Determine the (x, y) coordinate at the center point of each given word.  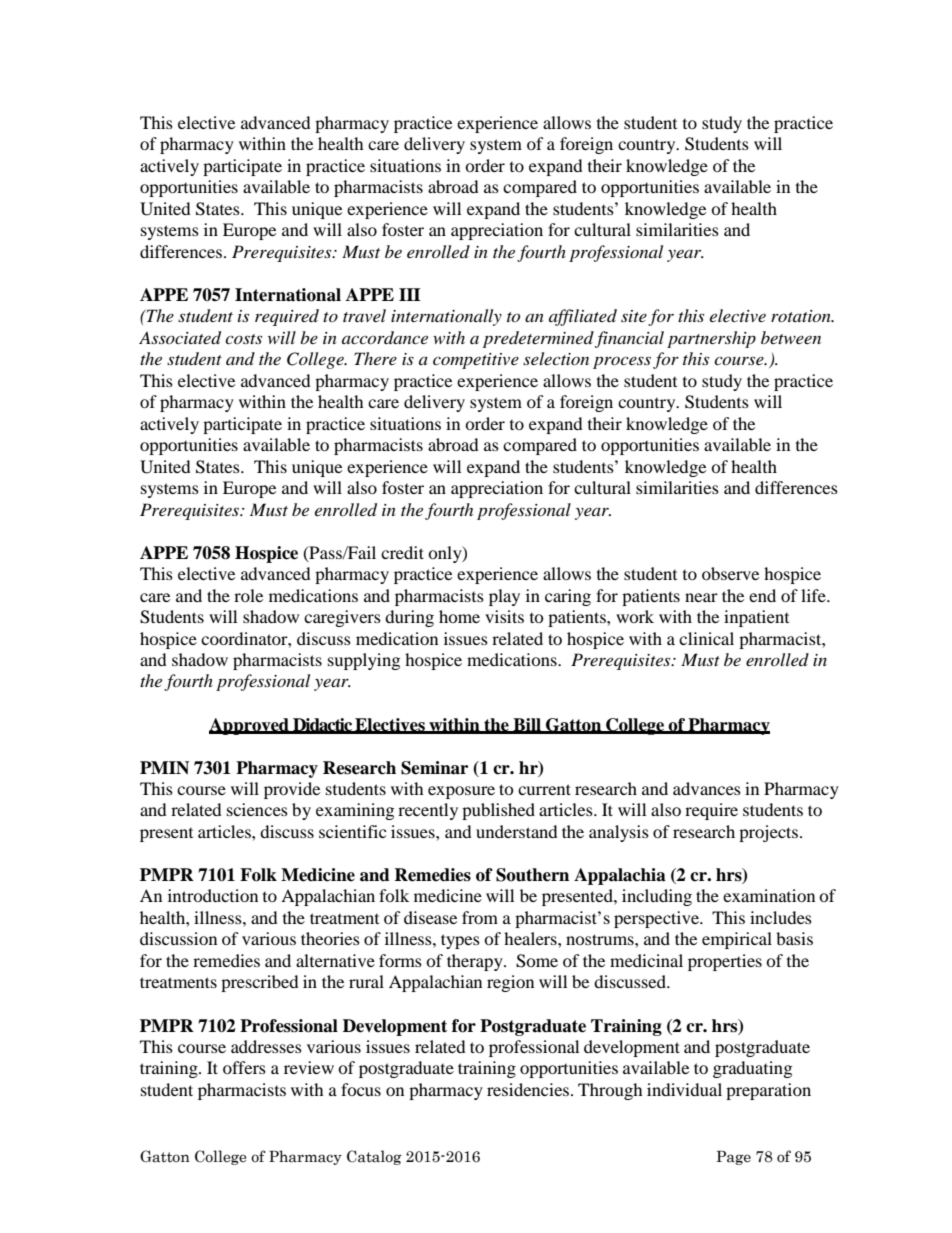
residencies (529, 1089)
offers (244, 1067)
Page (733, 1158)
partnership (711, 339)
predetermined (538, 339)
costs (243, 339)
